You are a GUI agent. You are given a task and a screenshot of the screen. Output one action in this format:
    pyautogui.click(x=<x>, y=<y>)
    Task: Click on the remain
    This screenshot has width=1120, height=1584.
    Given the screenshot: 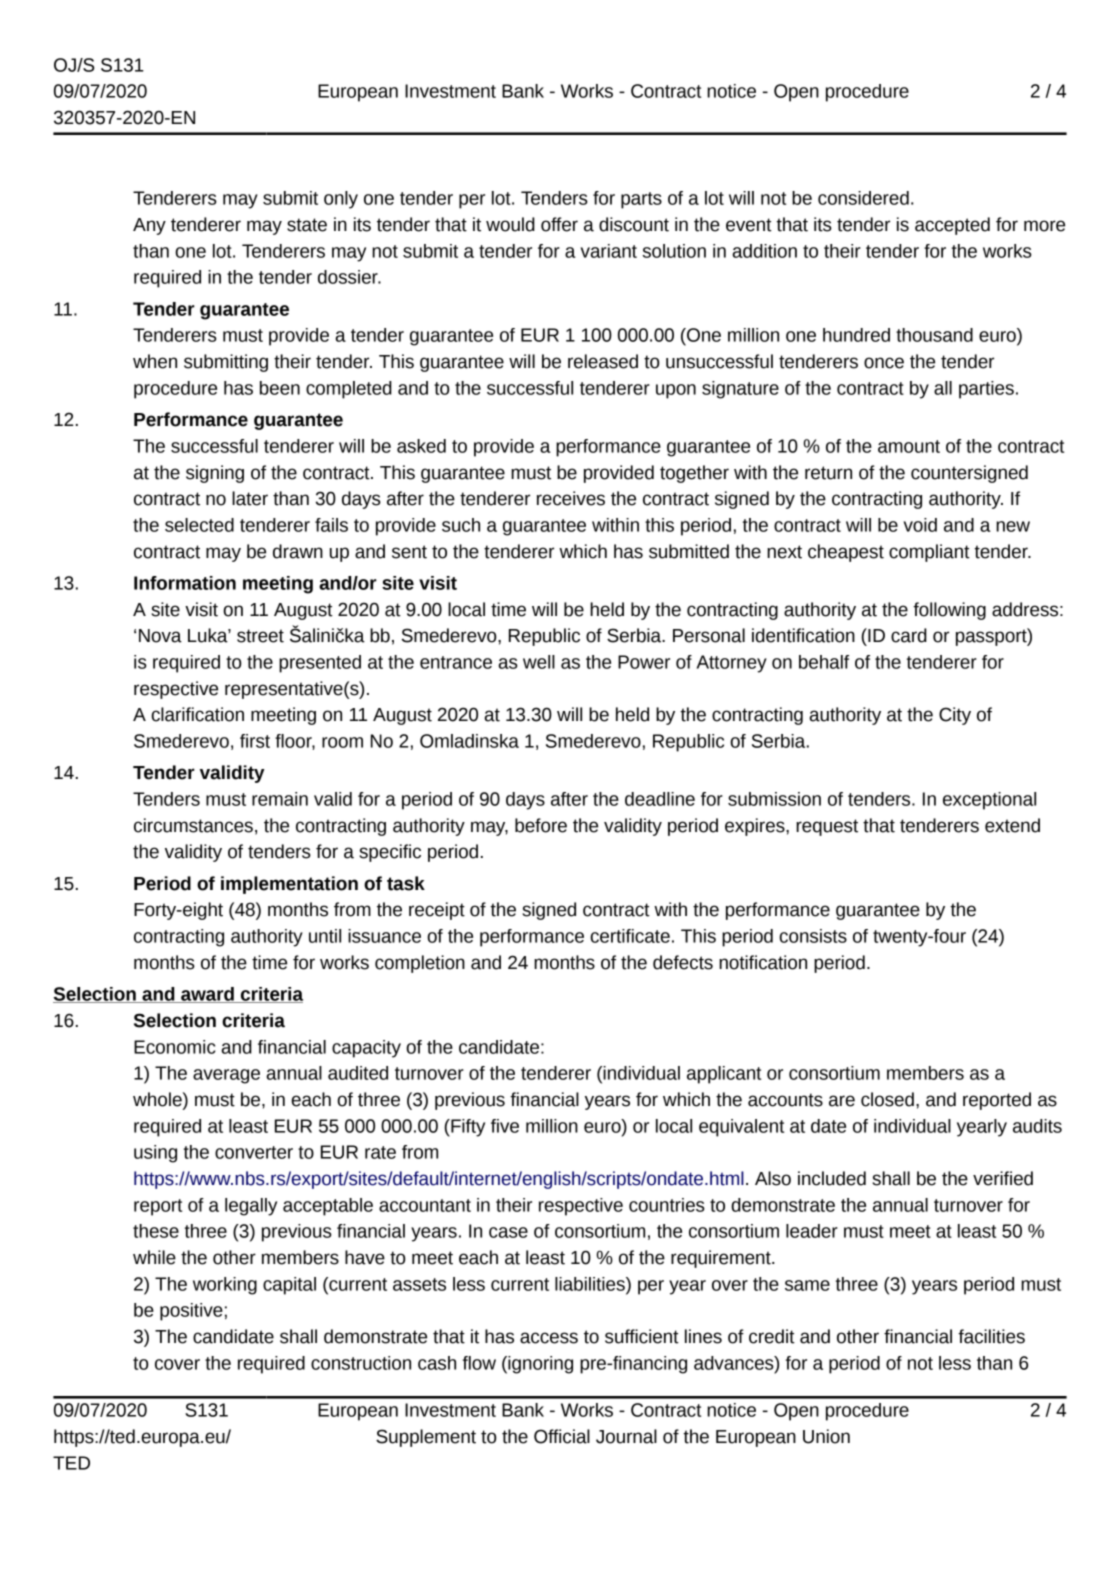 What is the action you would take?
    pyautogui.click(x=280, y=799)
